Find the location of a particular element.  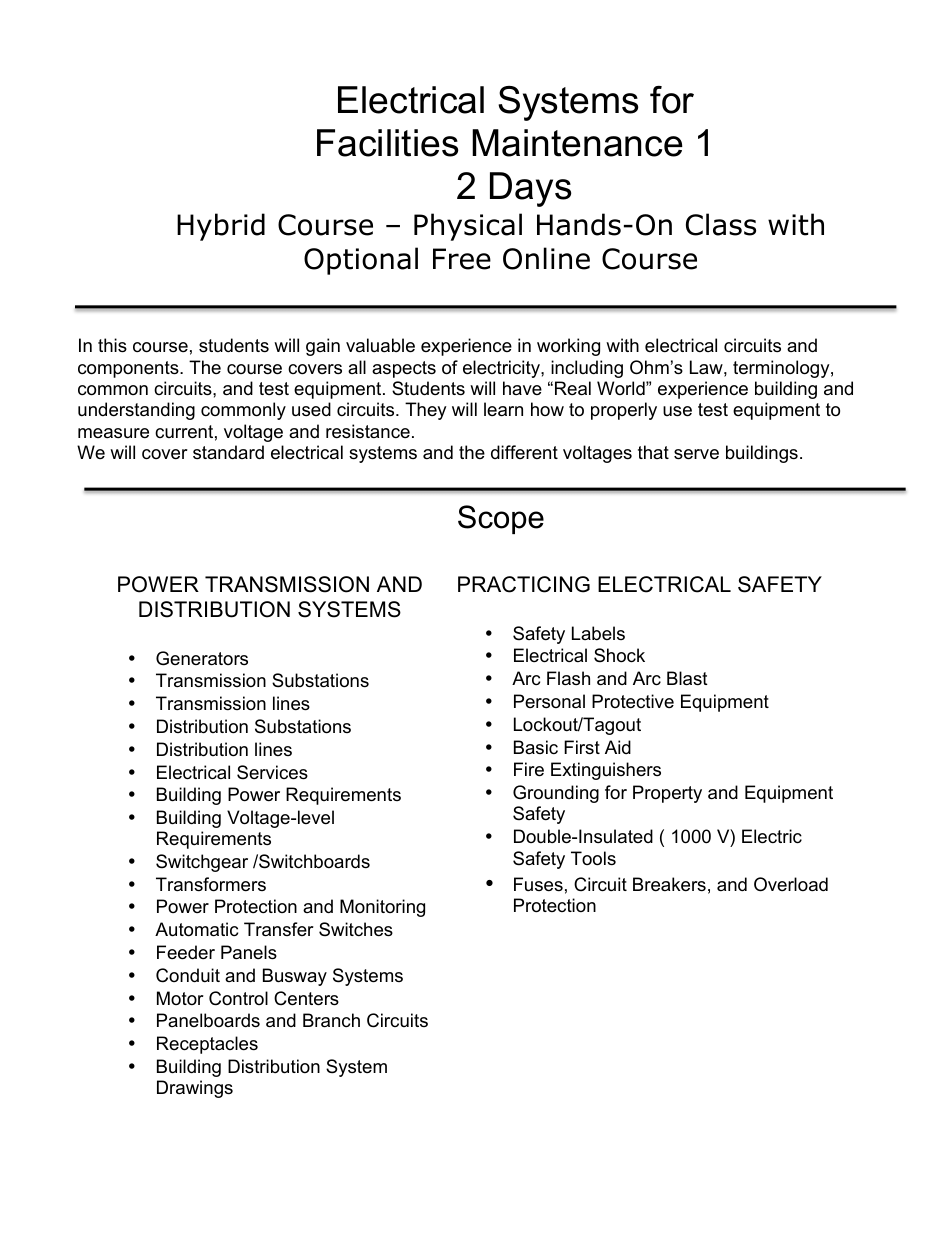

Facilities is located at coordinates (387, 143).
